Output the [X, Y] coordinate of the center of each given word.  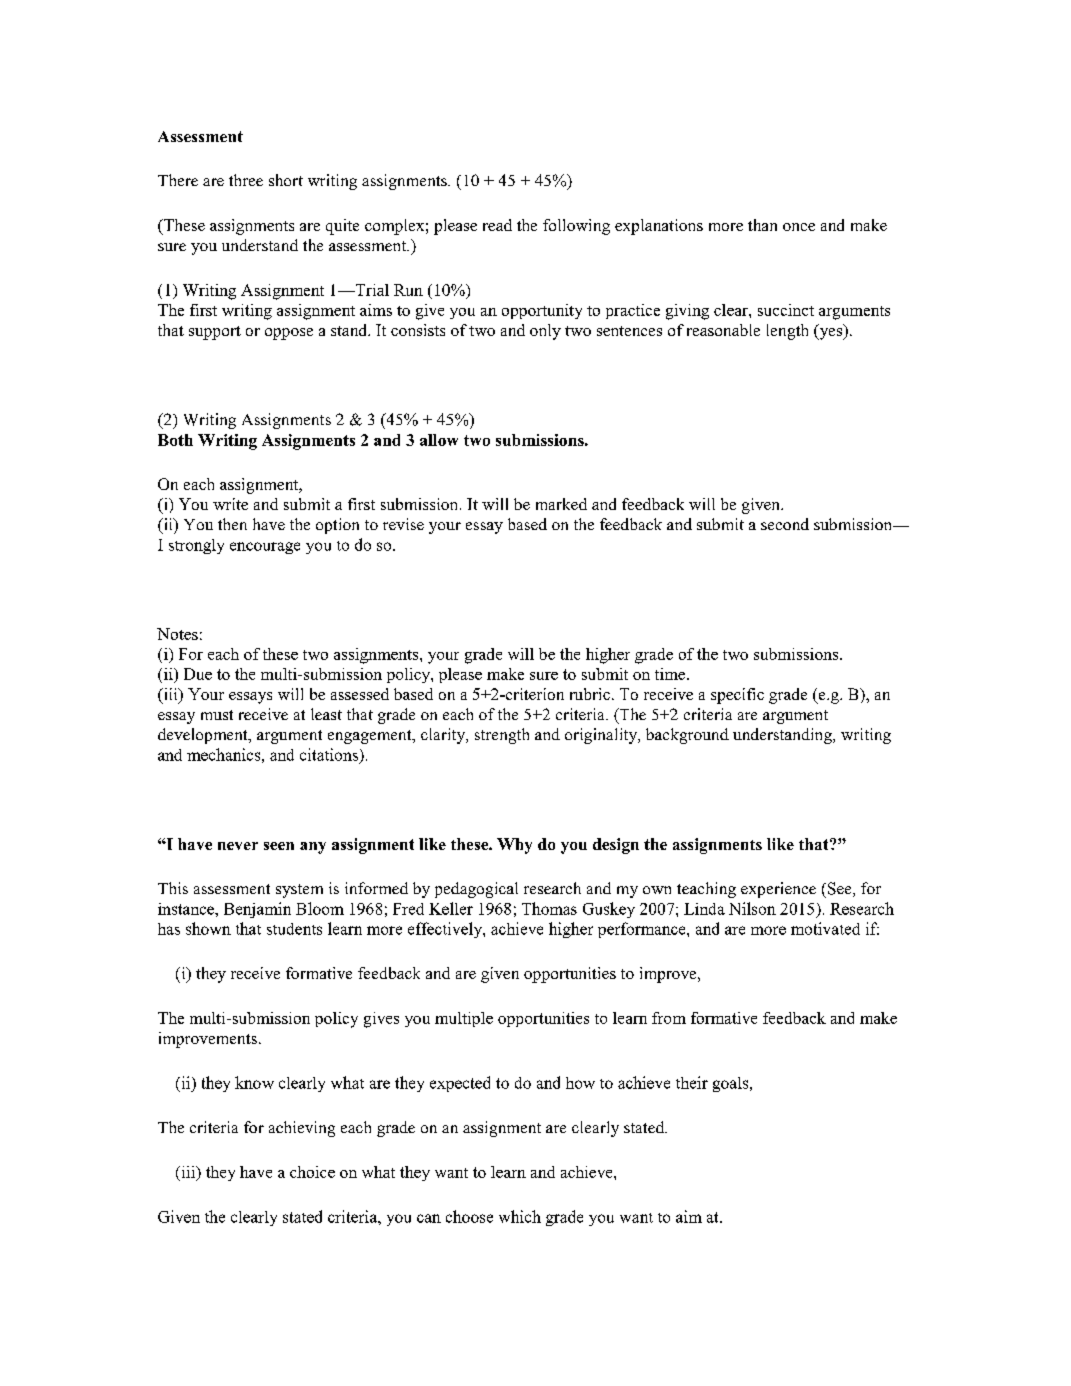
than [762, 225]
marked [561, 504]
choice [312, 1172]
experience [778, 890]
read [497, 225]
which [520, 1216]
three [246, 180]
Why [514, 846]
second [785, 524]
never [238, 846]
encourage [265, 548]
